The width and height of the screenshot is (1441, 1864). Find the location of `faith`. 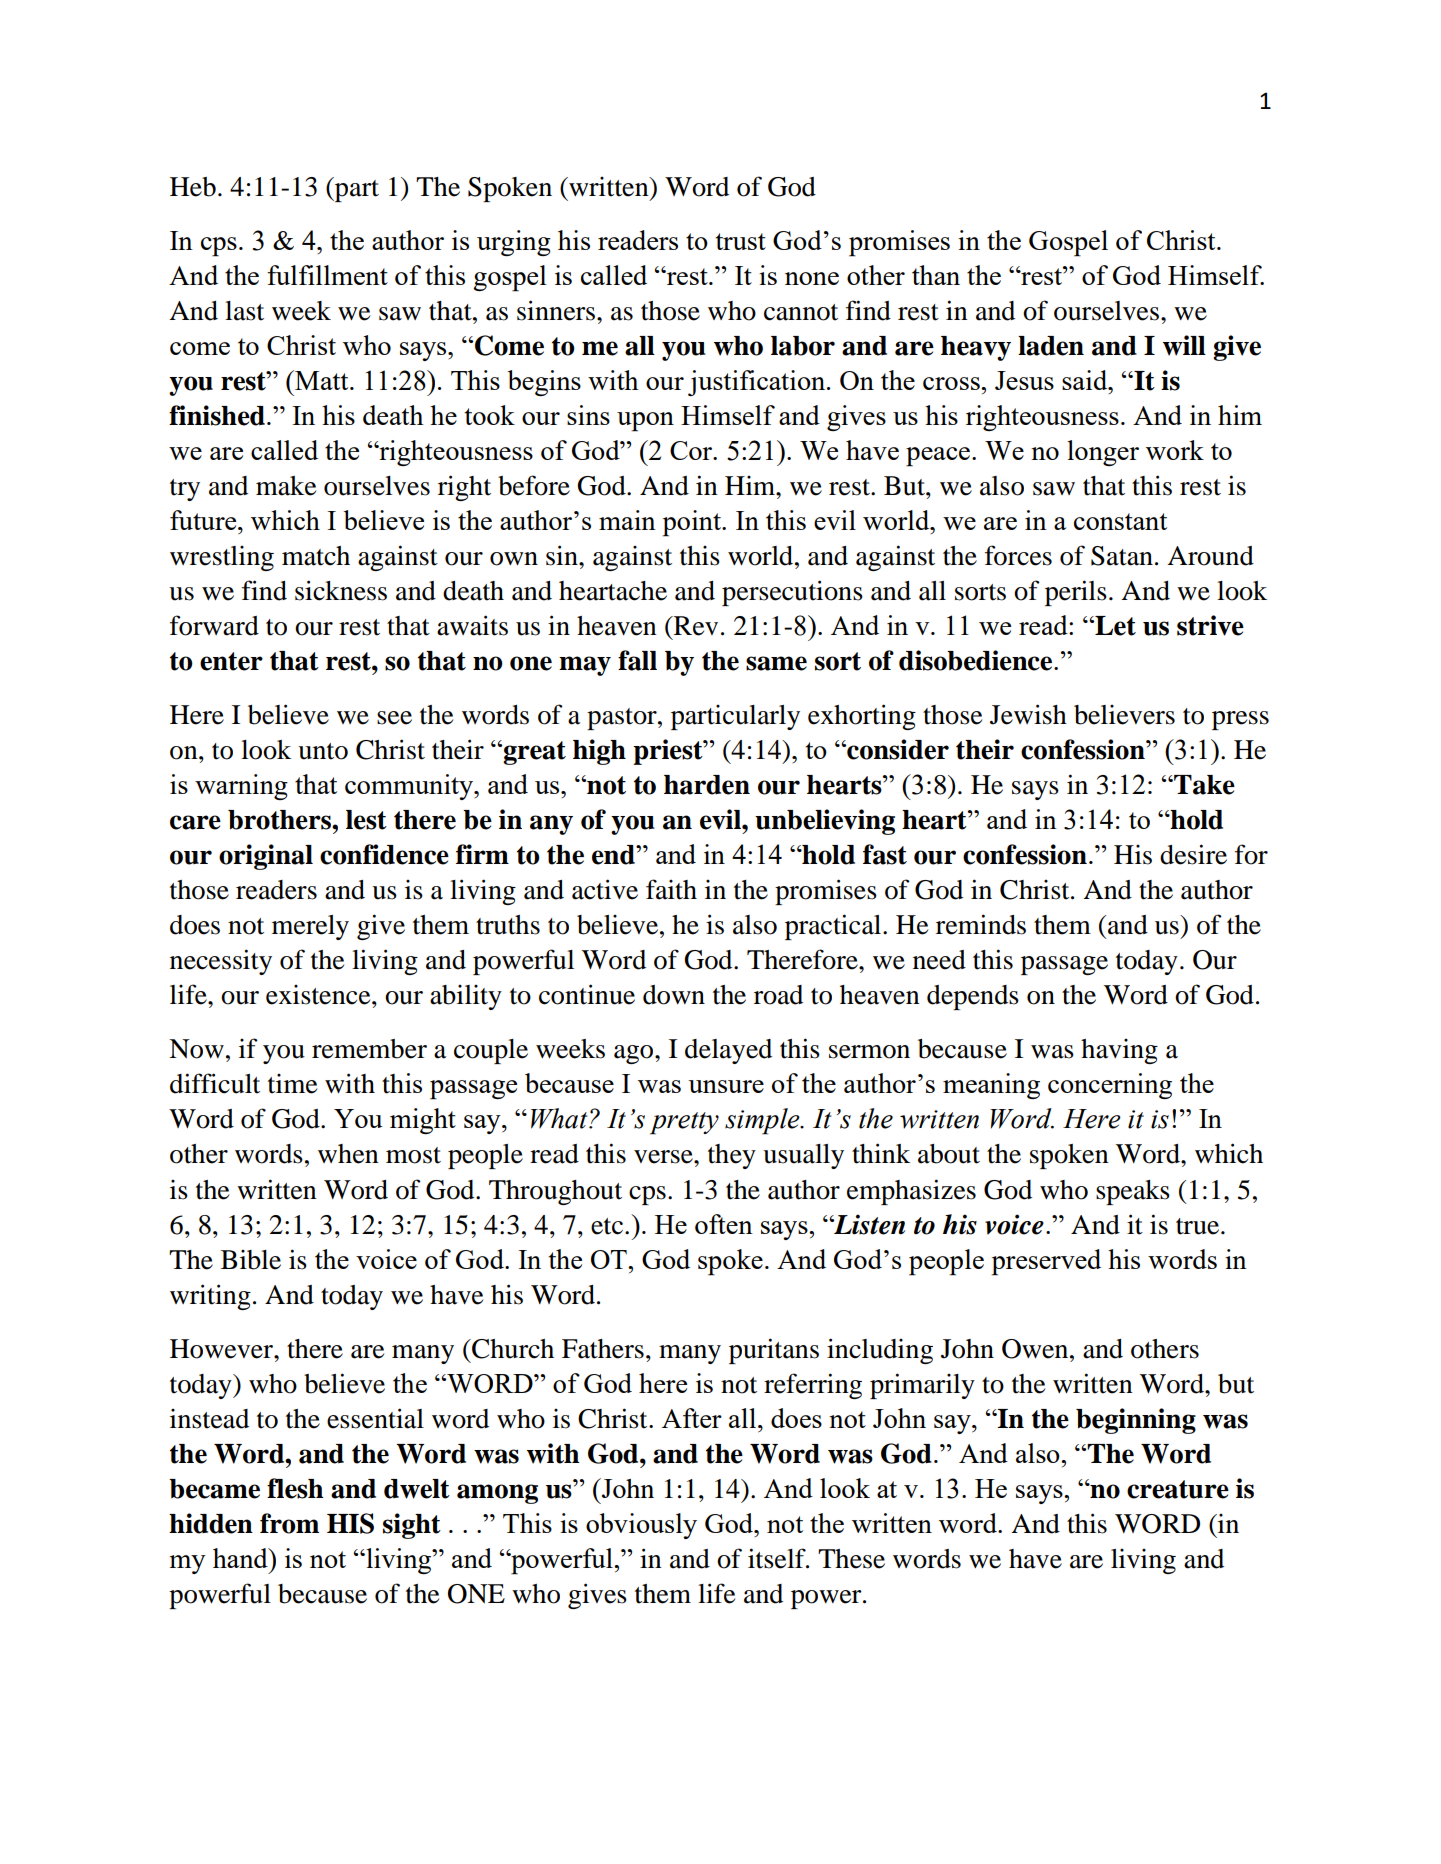

faith is located at coordinates (671, 889).
